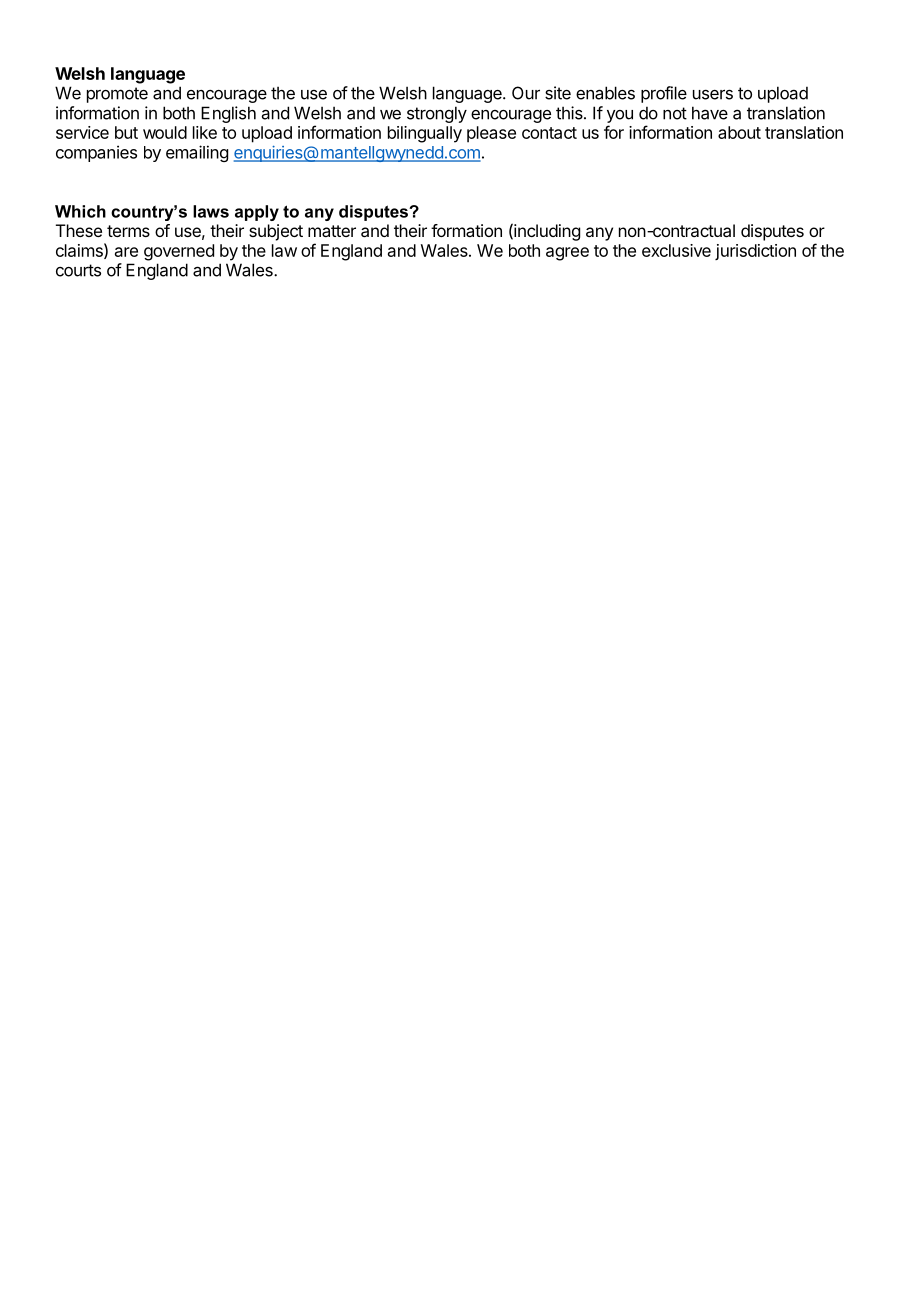 The width and height of the document is (924, 1308). Describe the element at coordinates (676, 250) in the document. I see `exclusive` at that location.
